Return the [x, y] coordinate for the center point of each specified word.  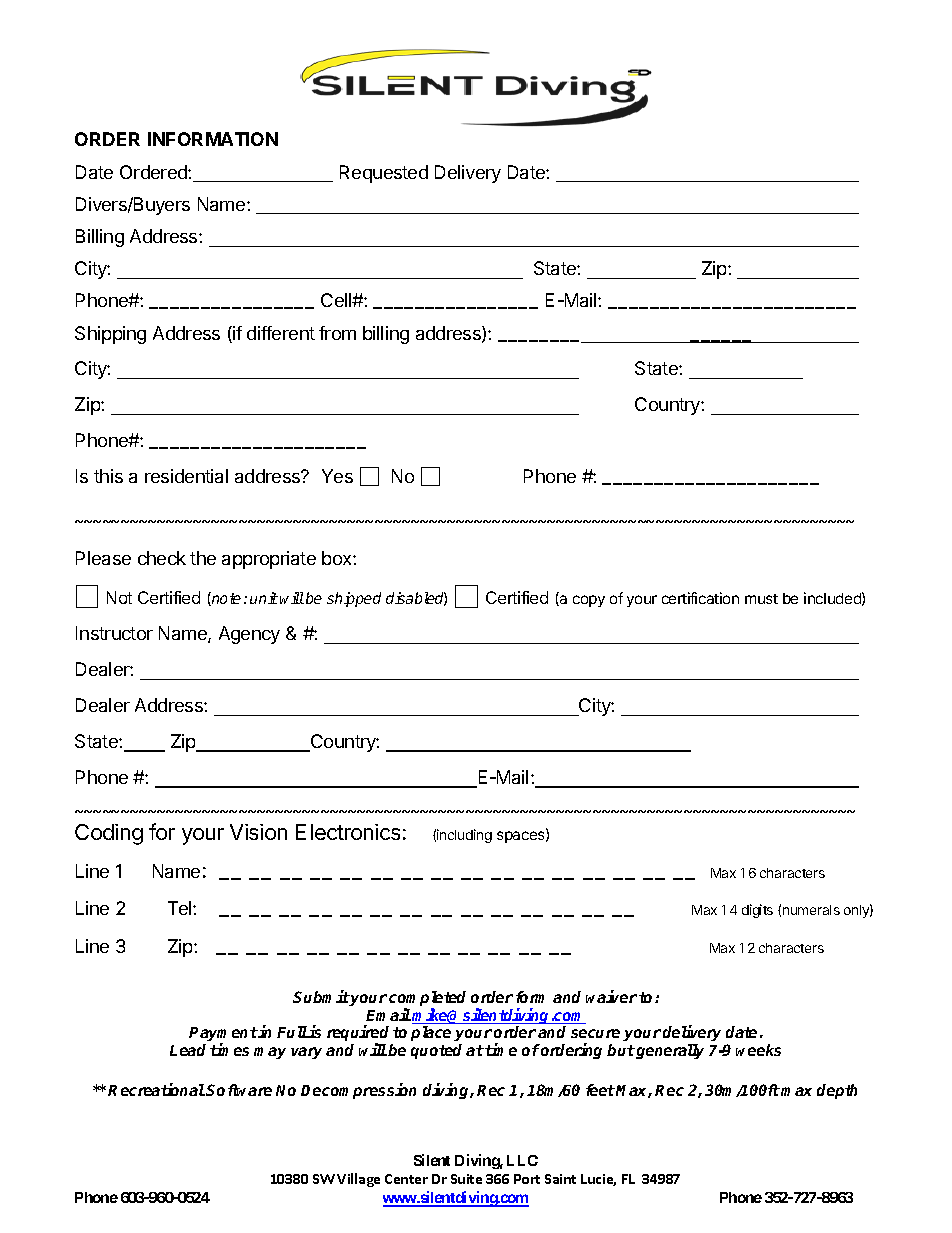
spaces [522, 837]
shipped [354, 599]
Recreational [156, 1089]
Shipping [110, 335]
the [203, 558]
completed [427, 1000]
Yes [337, 476]
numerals [811, 910]
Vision [258, 832]
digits [757, 911]
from [337, 333]
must [761, 599]
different [281, 333]
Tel [181, 908]
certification [700, 598]
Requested [384, 174]
